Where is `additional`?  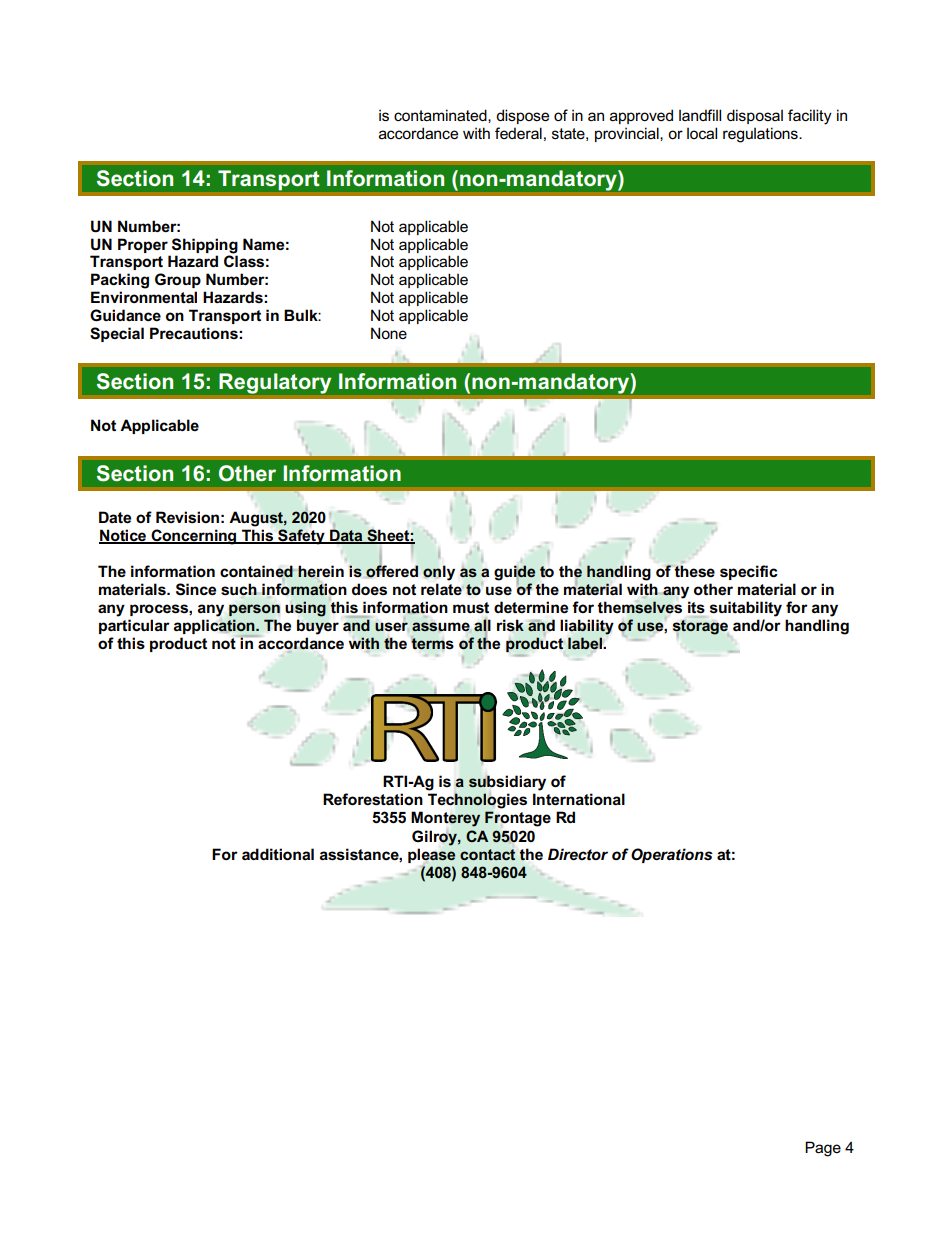 additional is located at coordinates (278, 854).
